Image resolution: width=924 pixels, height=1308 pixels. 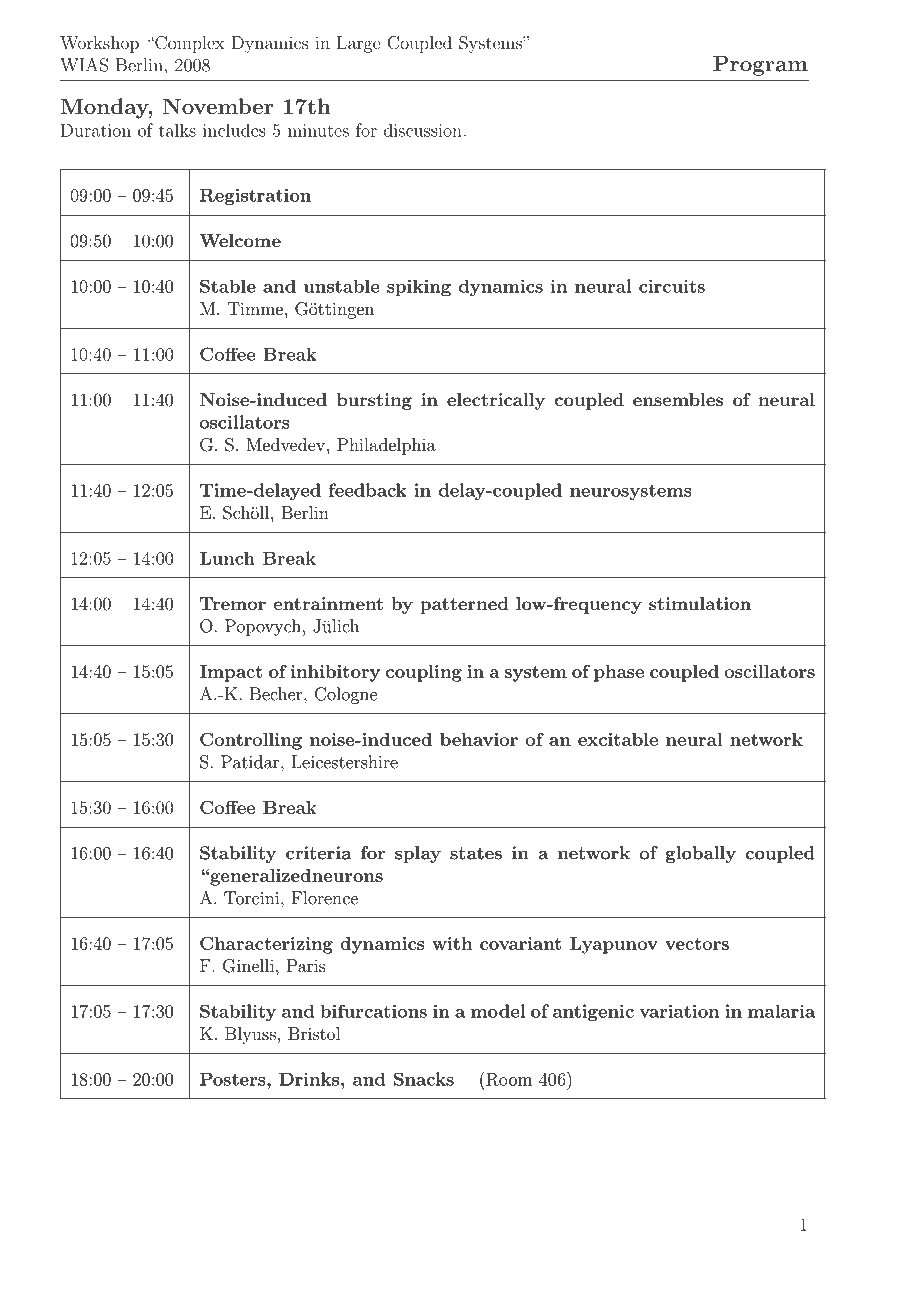 I want to click on Lunch, so click(x=227, y=558).
